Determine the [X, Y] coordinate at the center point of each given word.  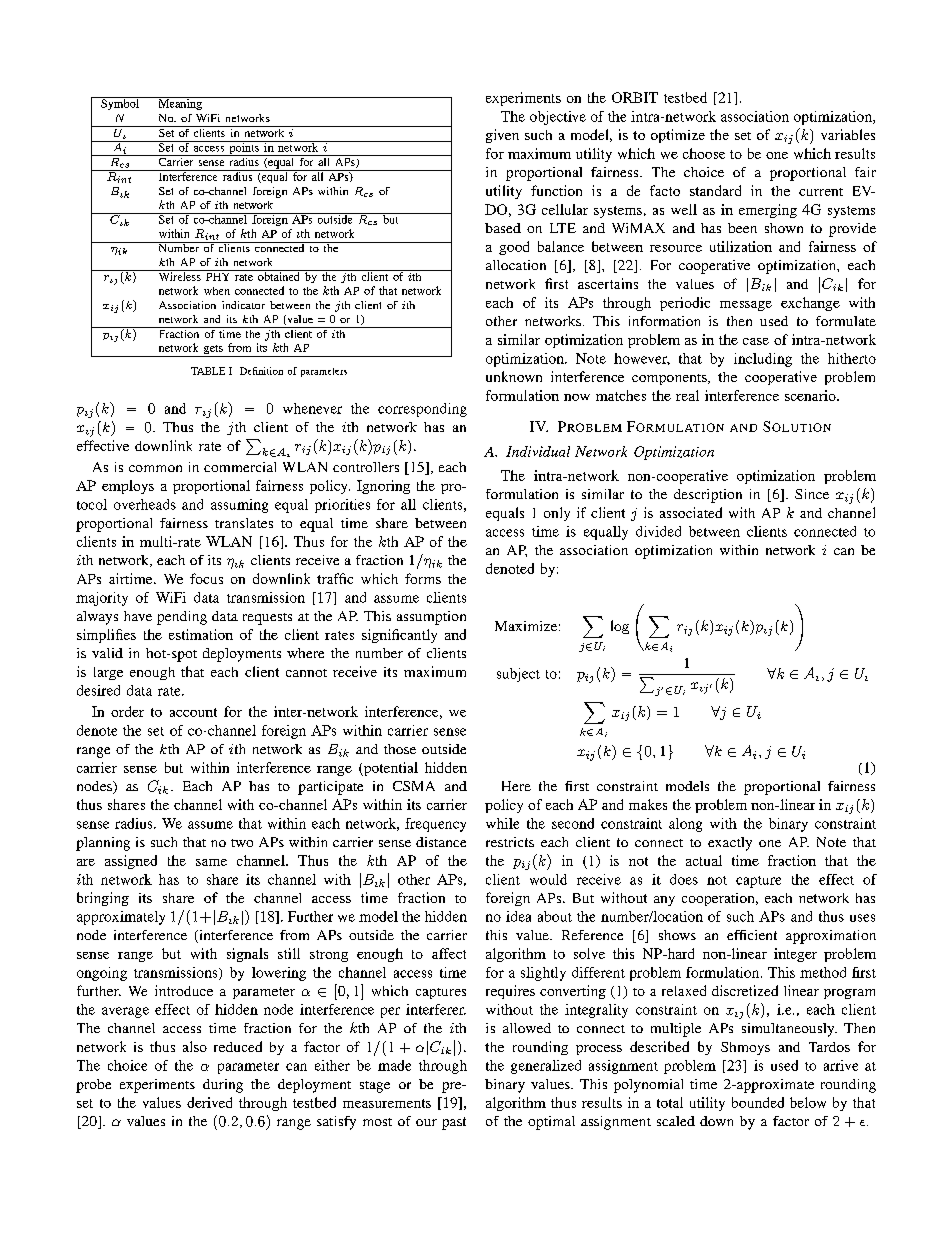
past [454, 1123]
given [502, 136]
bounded [758, 1102]
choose [704, 153]
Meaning [180, 103]
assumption [431, 618]
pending [182, 618]
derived [209, 1102]
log [620, 627]
